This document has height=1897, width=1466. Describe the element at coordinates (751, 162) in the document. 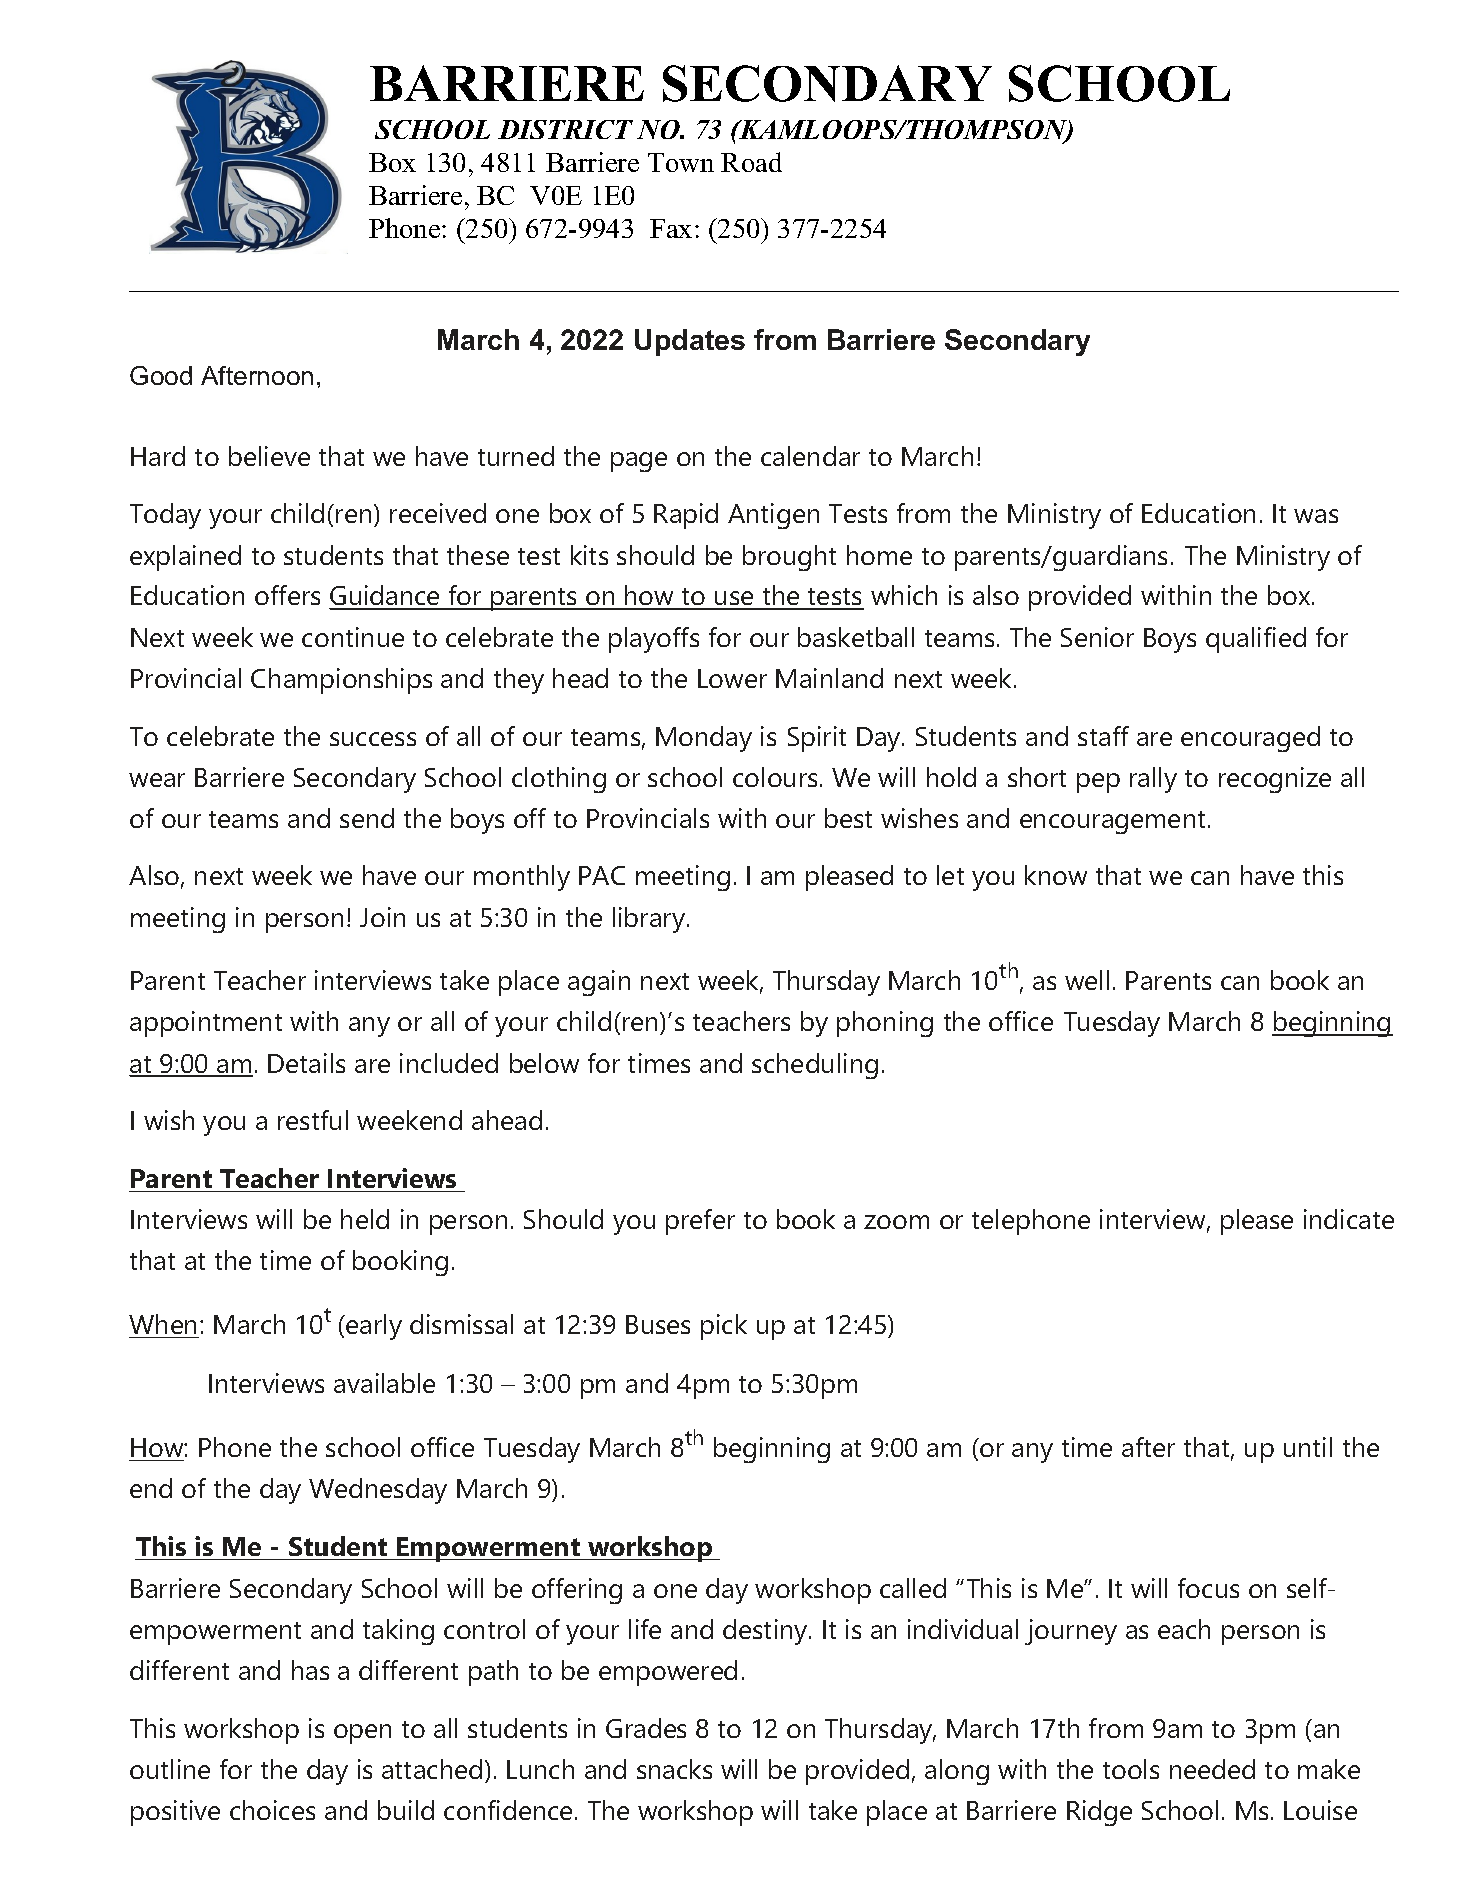

I see `Road` at that location.
